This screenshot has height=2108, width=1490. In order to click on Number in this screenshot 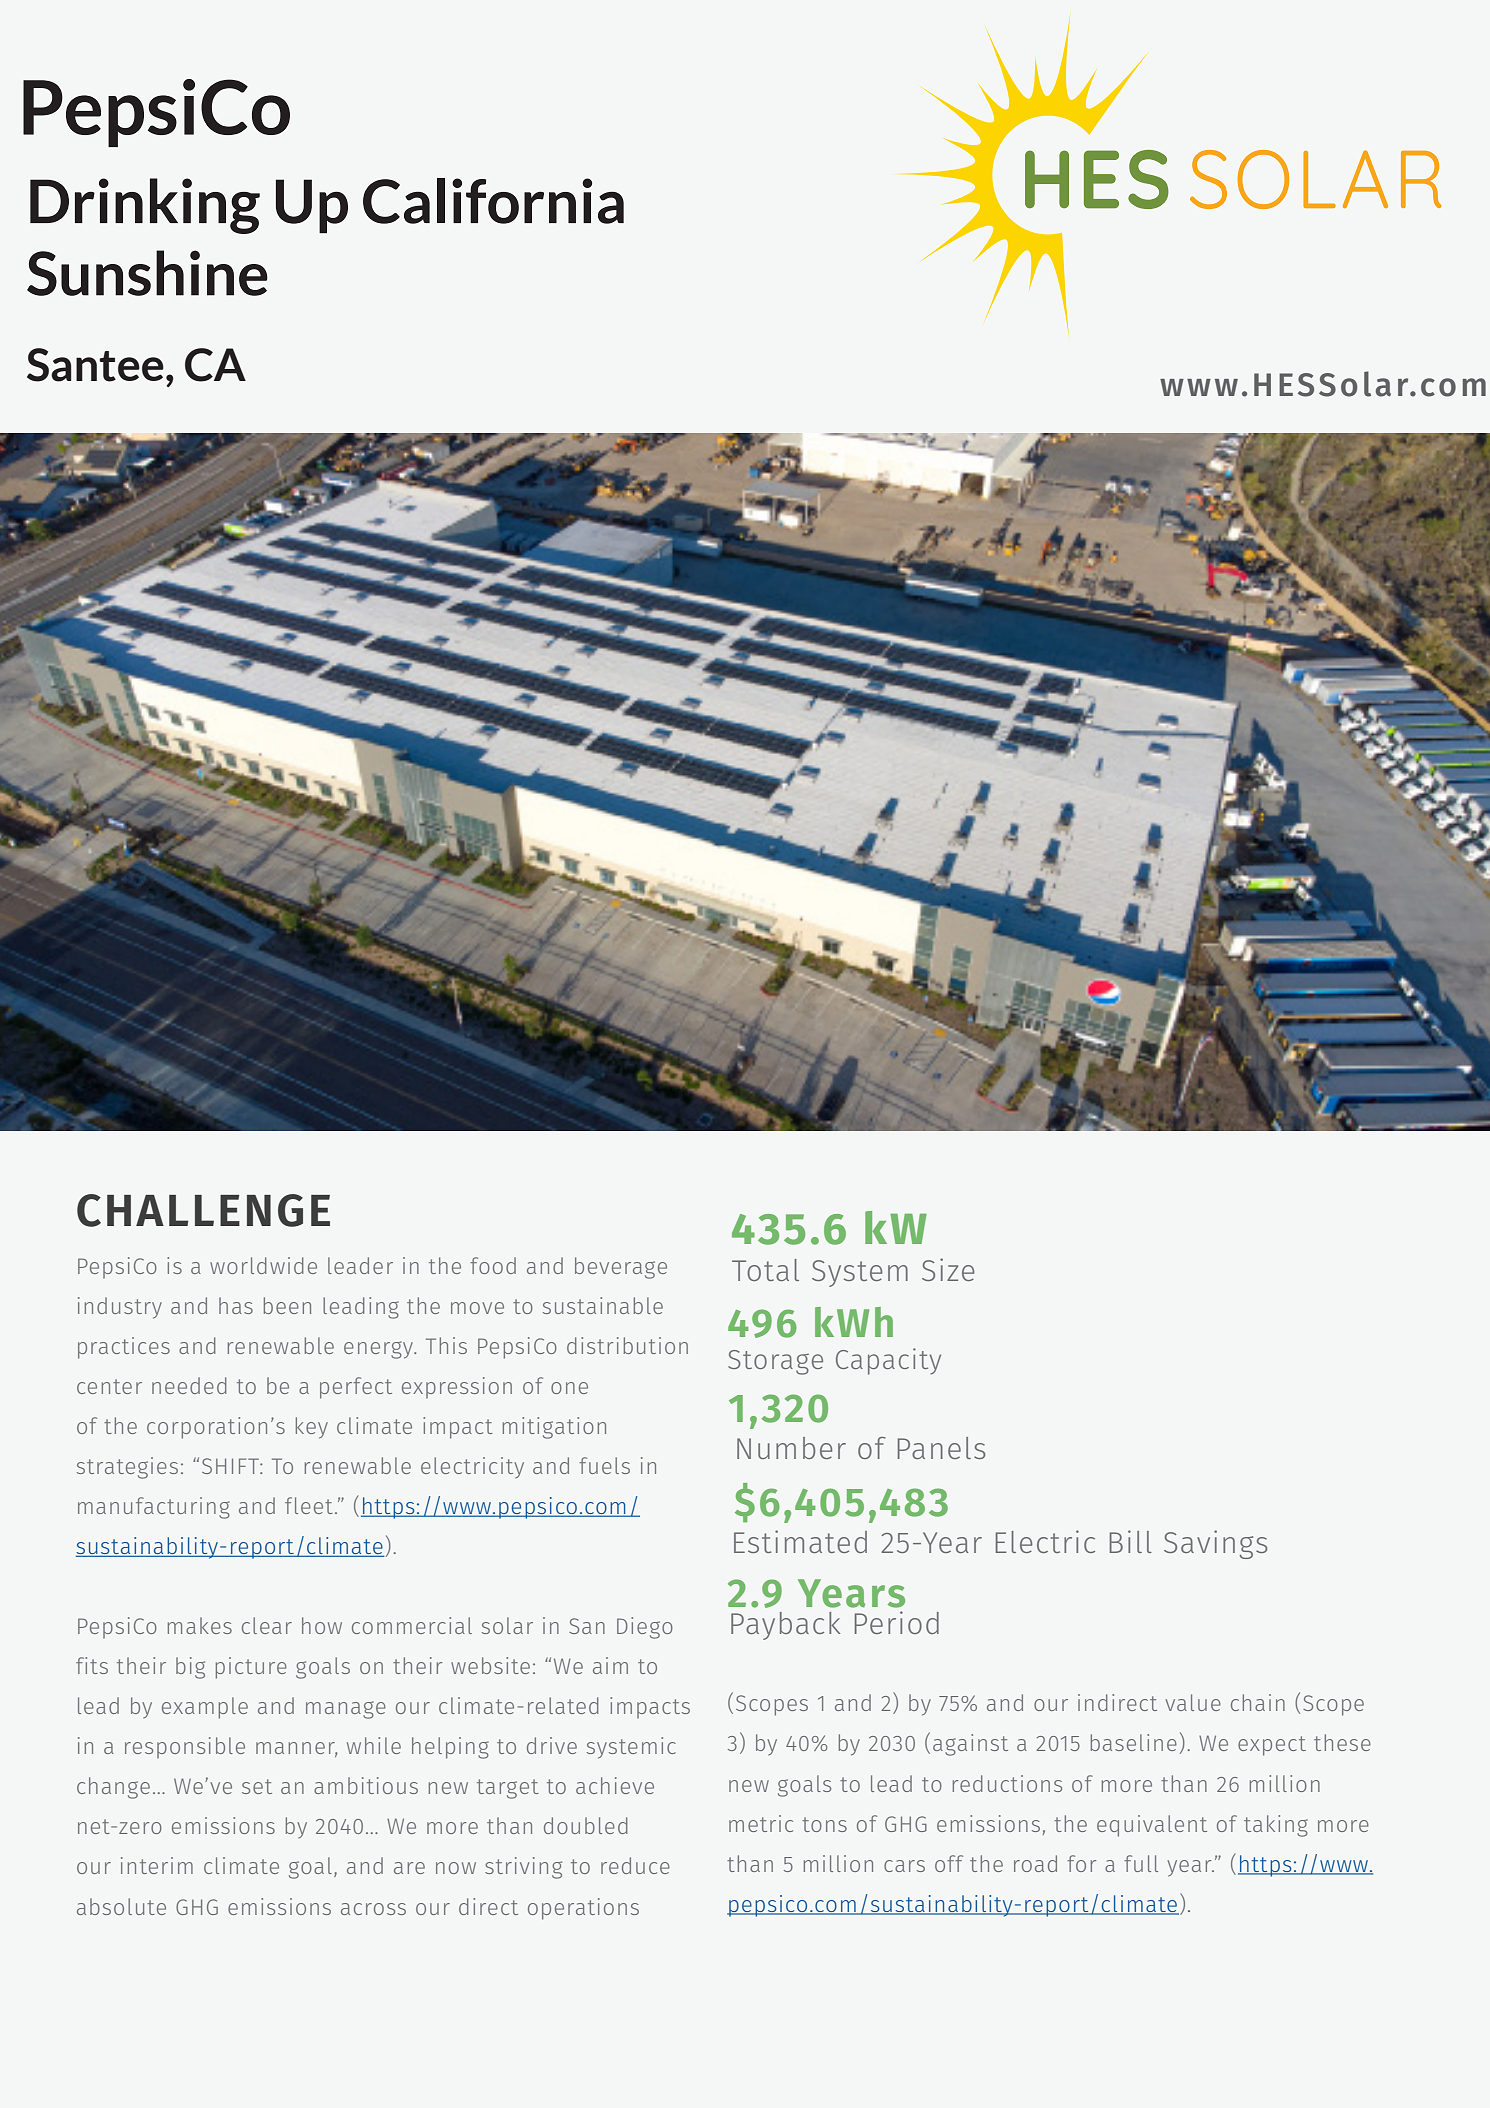, I will do `click(791, 1448)`.
